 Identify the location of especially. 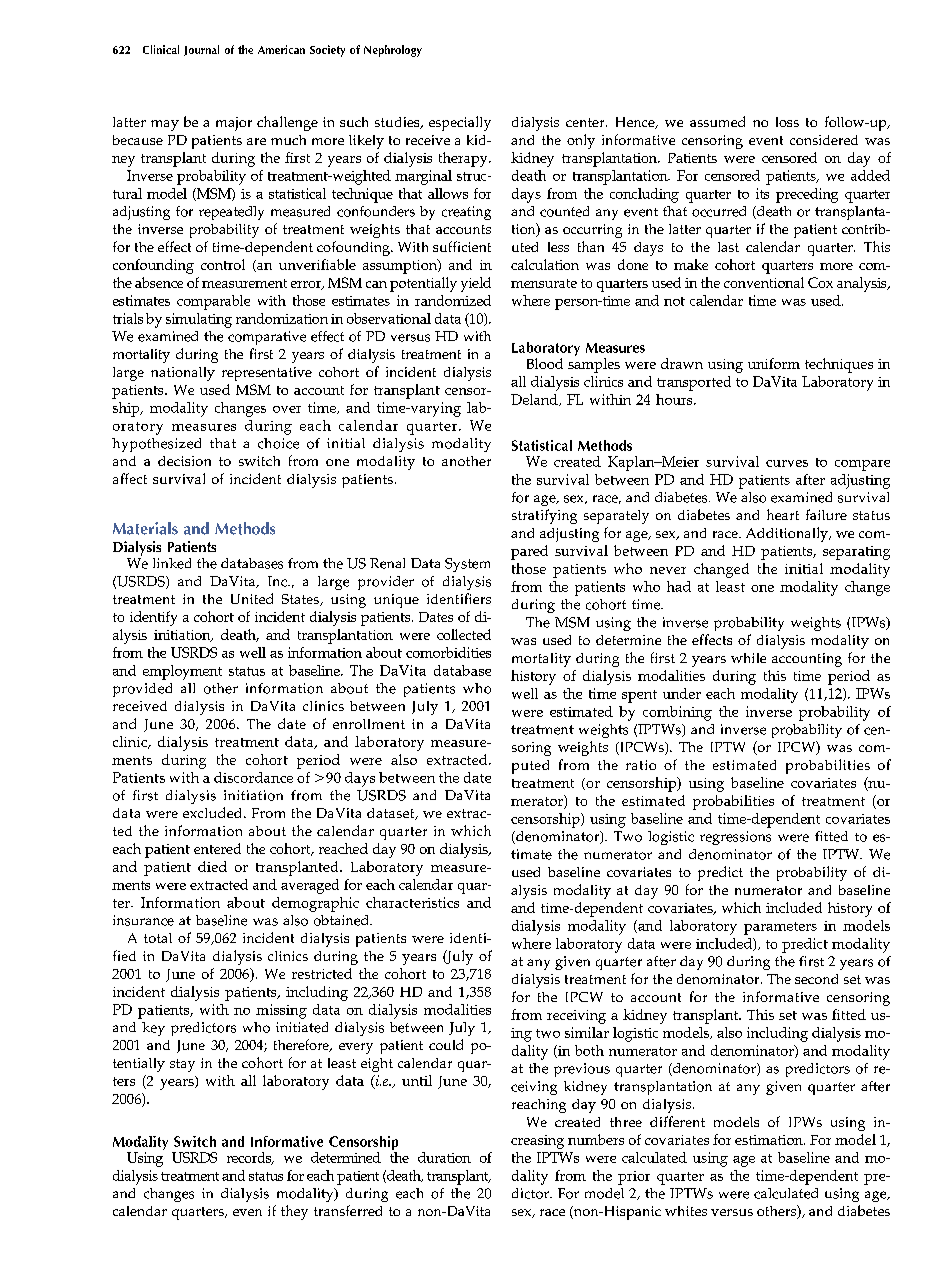
(460, 123).
